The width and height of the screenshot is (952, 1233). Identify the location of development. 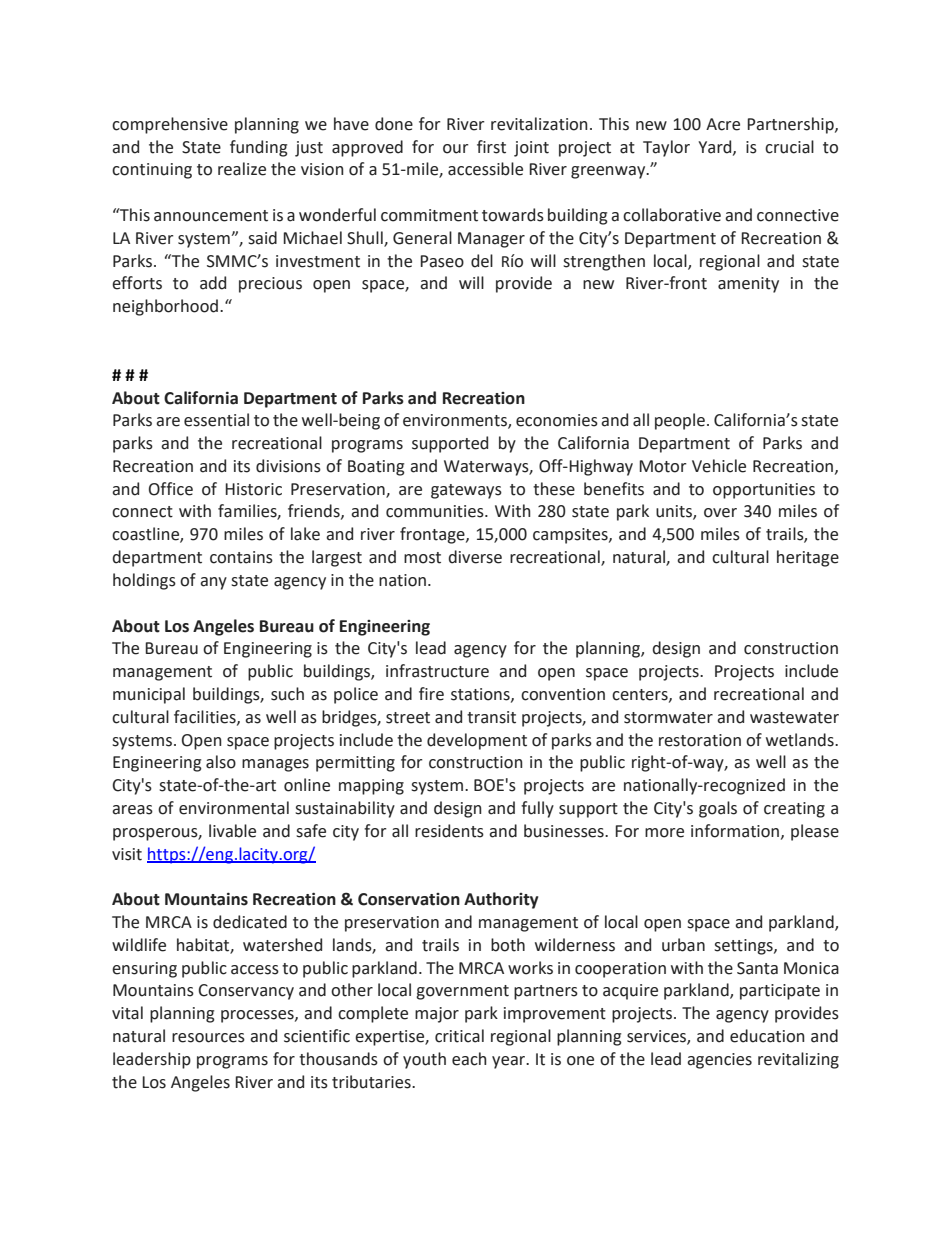
(477, 741).
